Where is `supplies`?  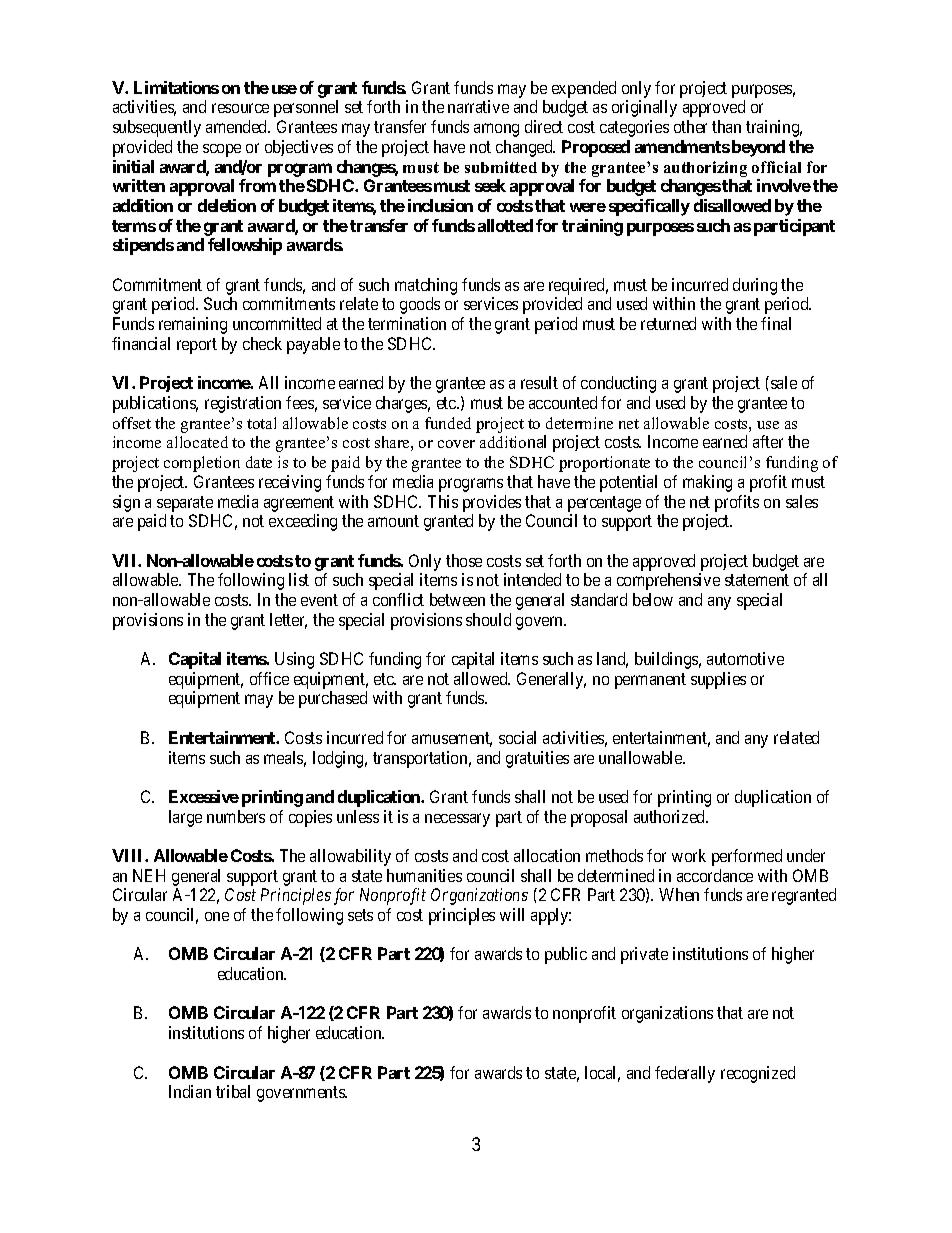
supplies is located at coordinates (718, 680).
